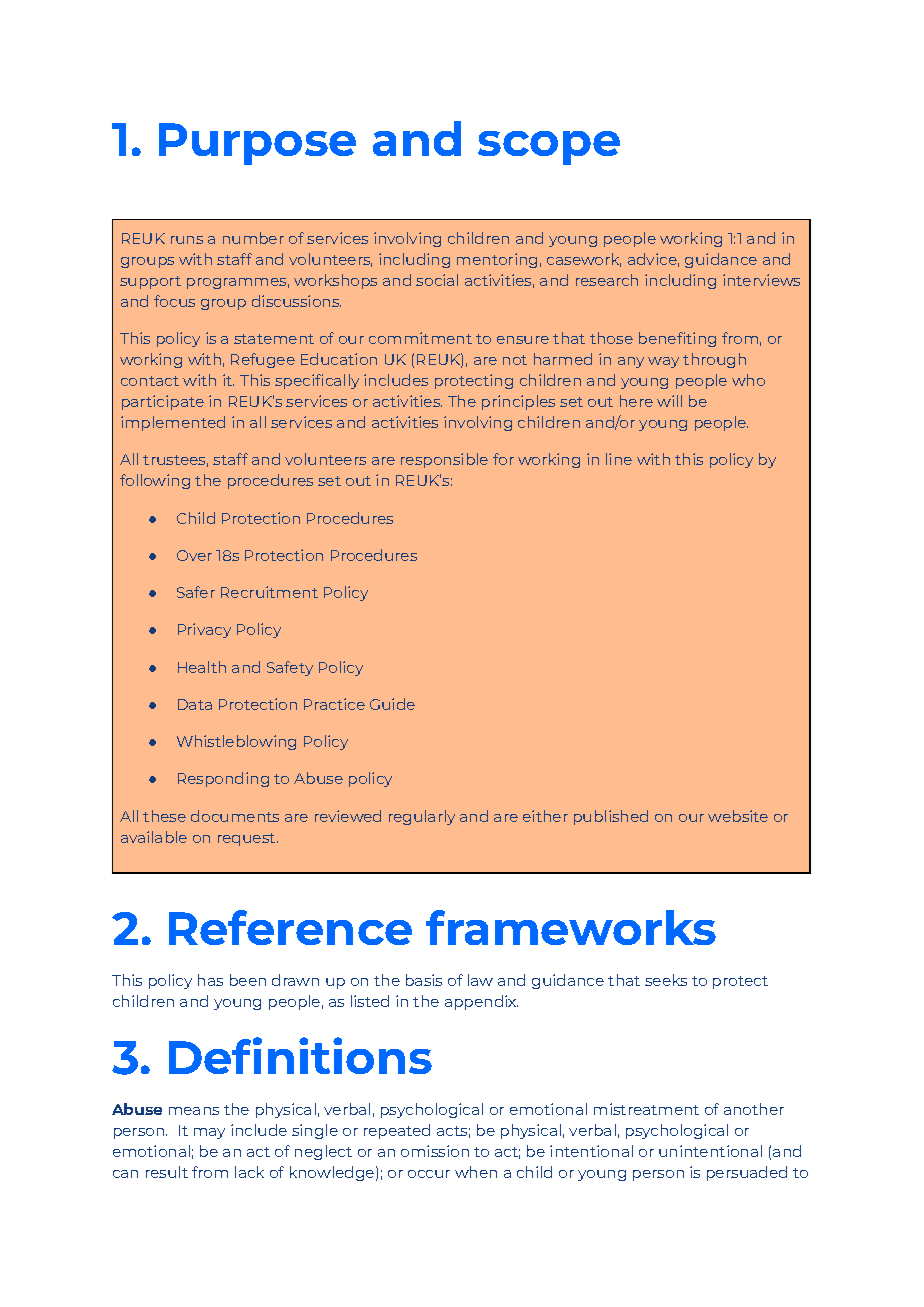 The height and width of the screenshot is (1307, 924). Describe the element at coordinates (435, 1151) in the screenshot. I see `omission` at that location.
